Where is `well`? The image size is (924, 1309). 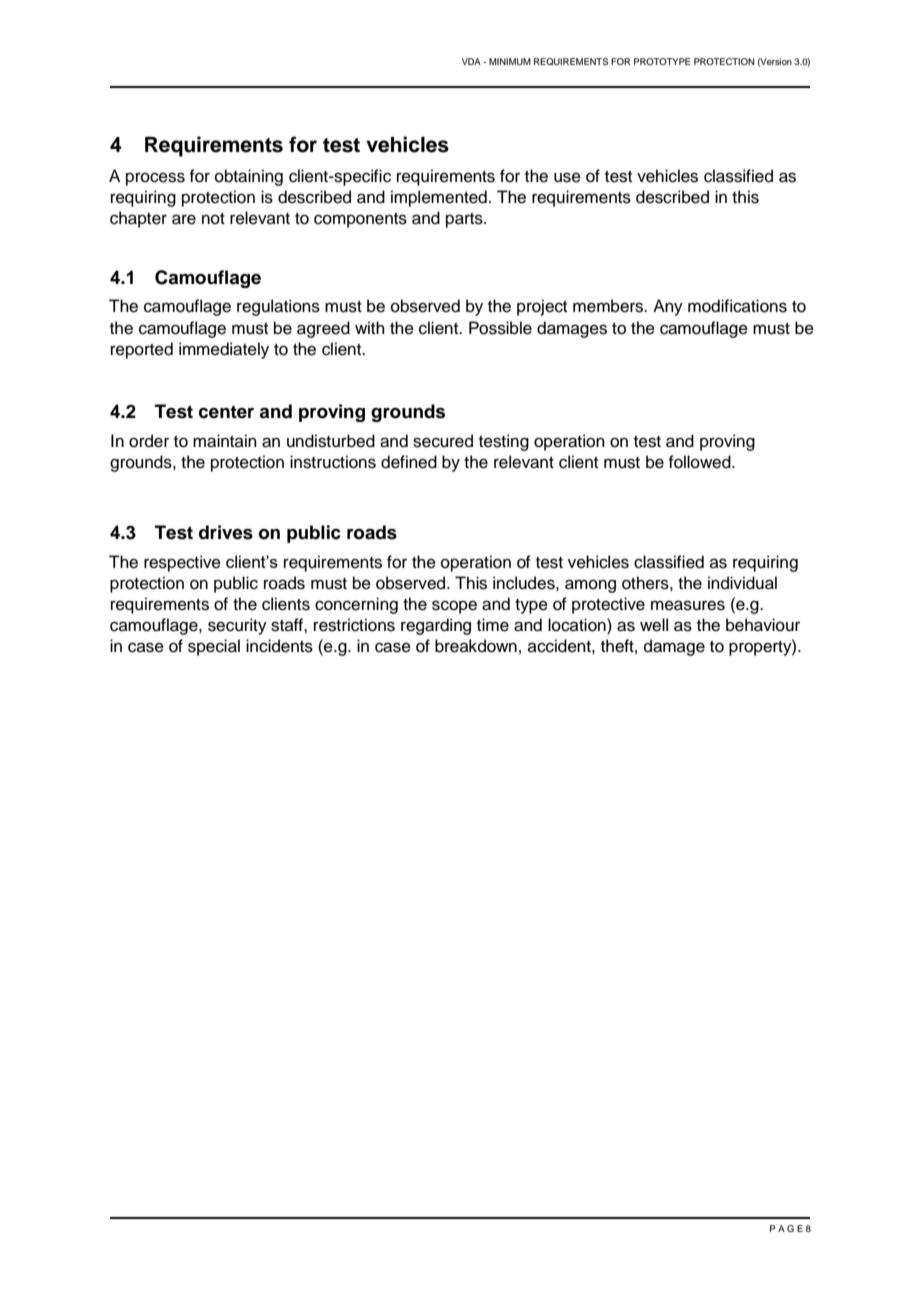 well is located at coordinates (654, 625).
